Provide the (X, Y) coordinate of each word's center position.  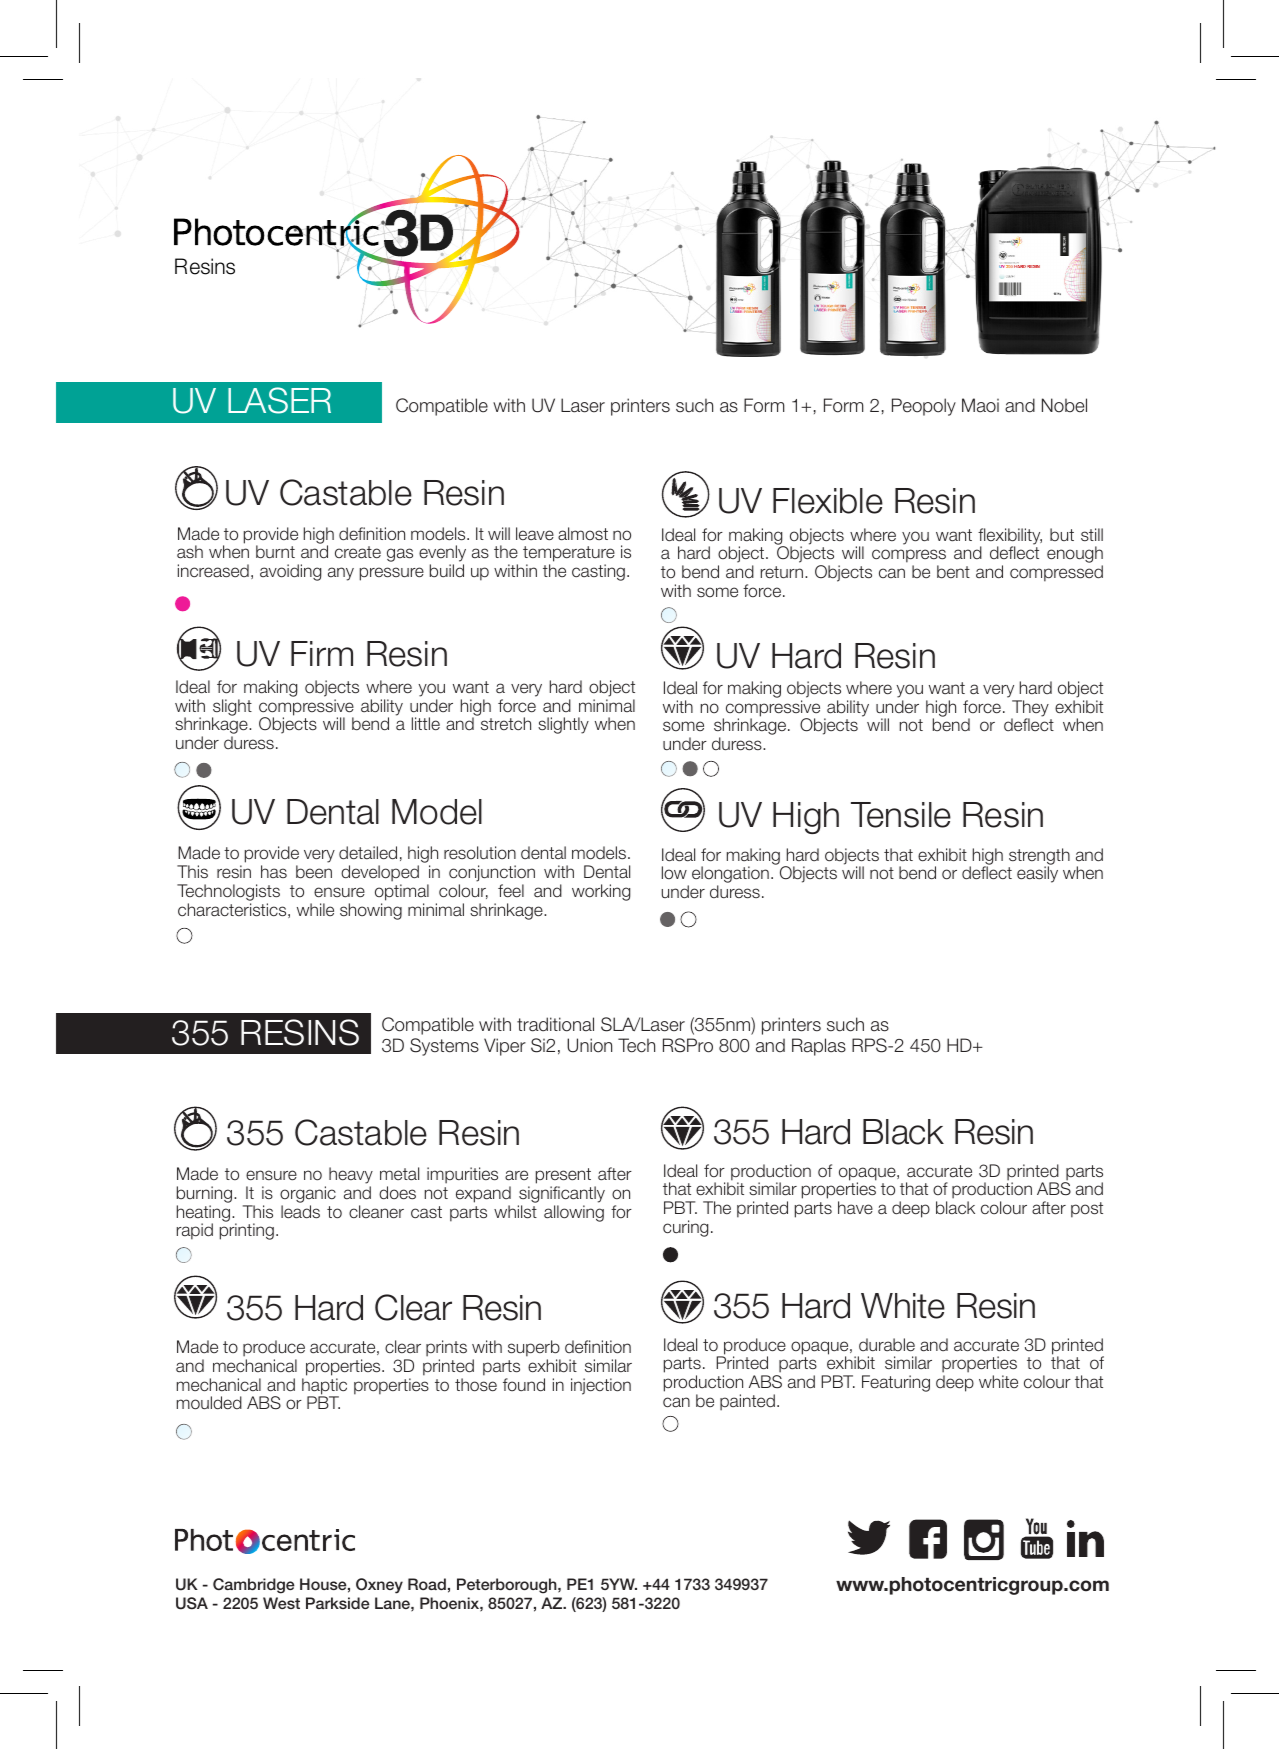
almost (583, 534)
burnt (275, 552)
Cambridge (254, 1586)
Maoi (980, 405)
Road (427, 1584)
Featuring (896, 1383)
